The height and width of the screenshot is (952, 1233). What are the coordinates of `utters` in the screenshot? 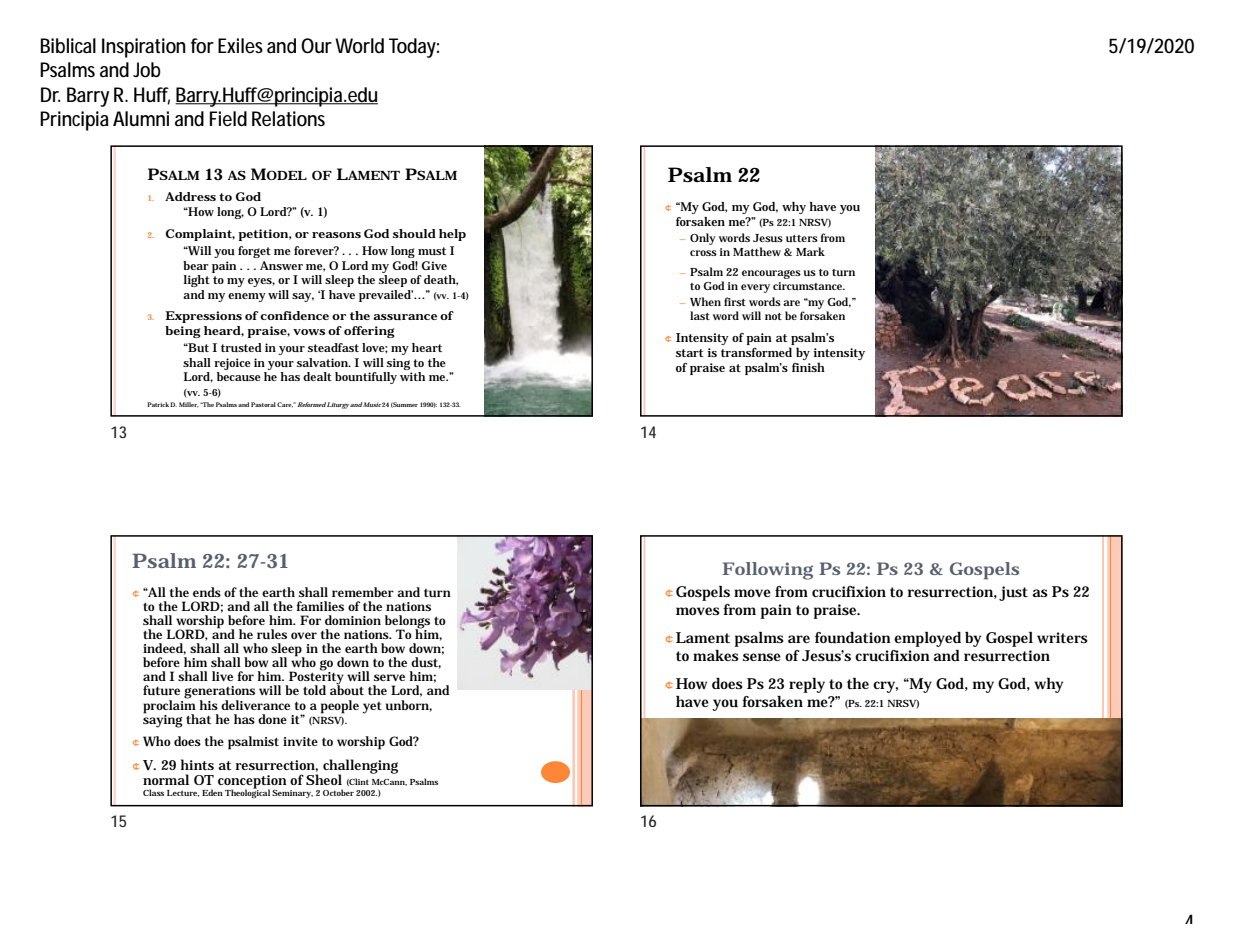 It's located at (802, 238).
